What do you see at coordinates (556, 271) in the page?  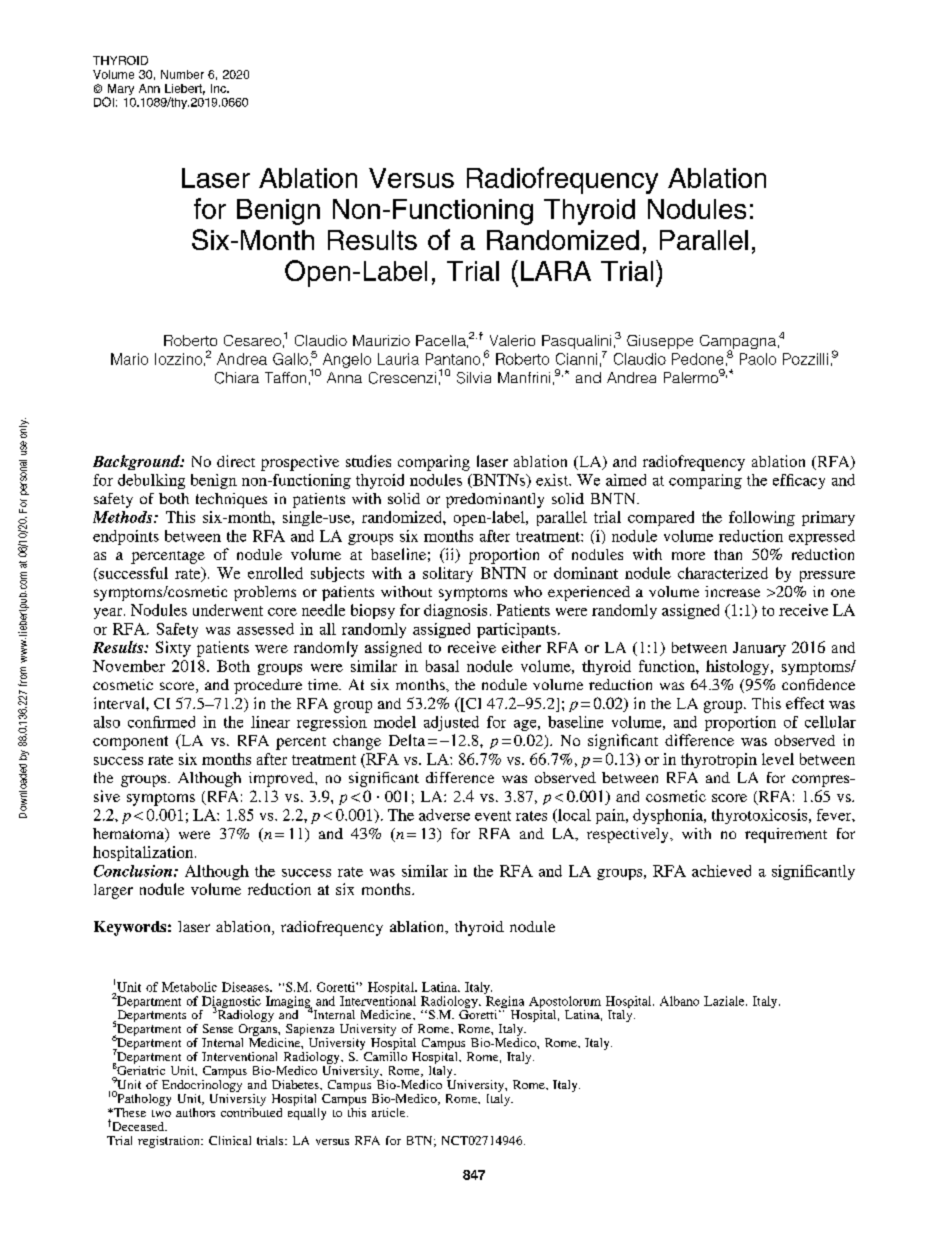 I see `LARA` at bounding box center [556, 271].
